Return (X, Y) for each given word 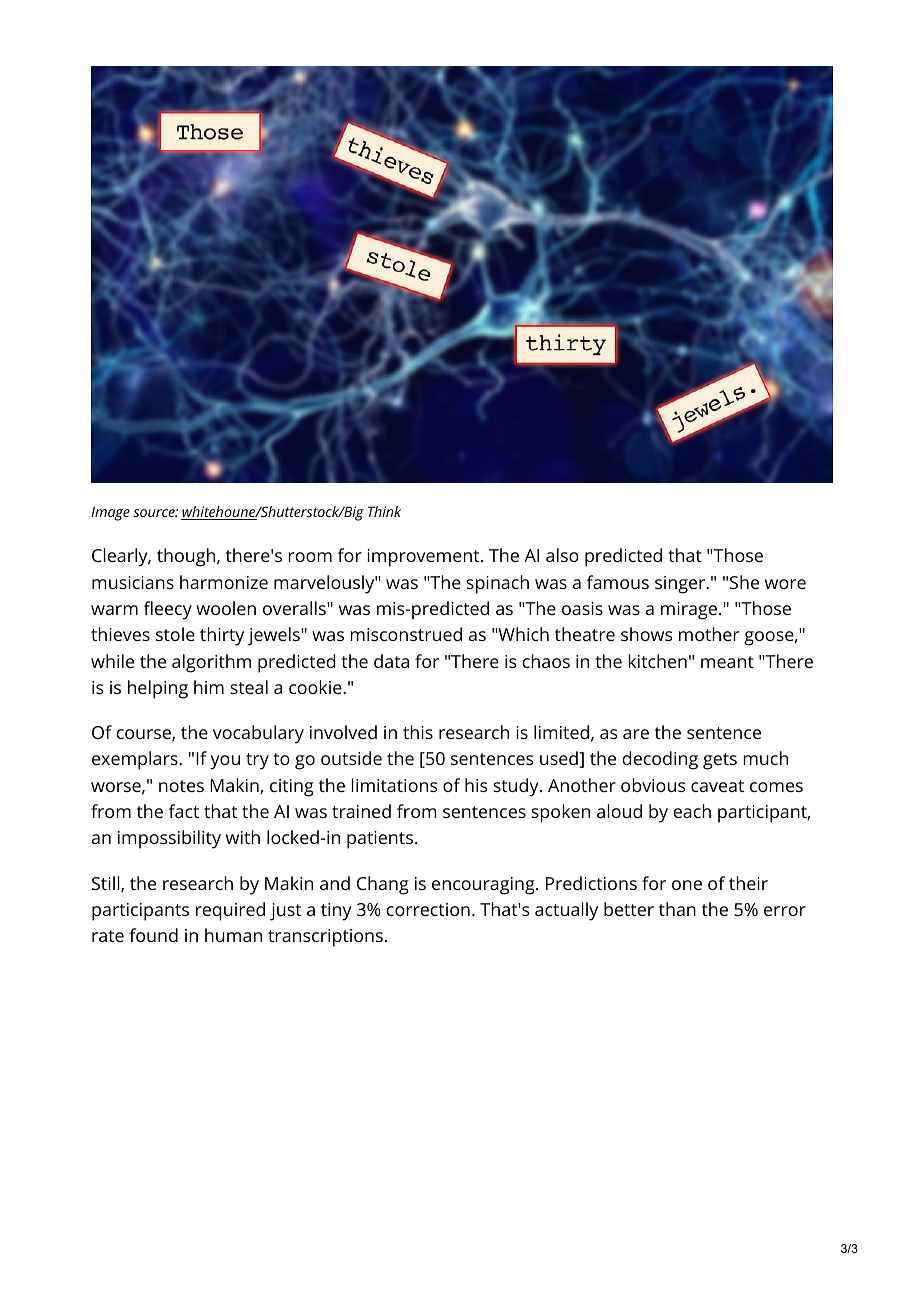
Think (384, 511)
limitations (394, 785)
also (562, 555)
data (391, 661)
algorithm (211, 663)
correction (428, 909)
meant (727, 662)
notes (181, 786)
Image (110, 513)
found (153, 935)
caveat (717, 786)
